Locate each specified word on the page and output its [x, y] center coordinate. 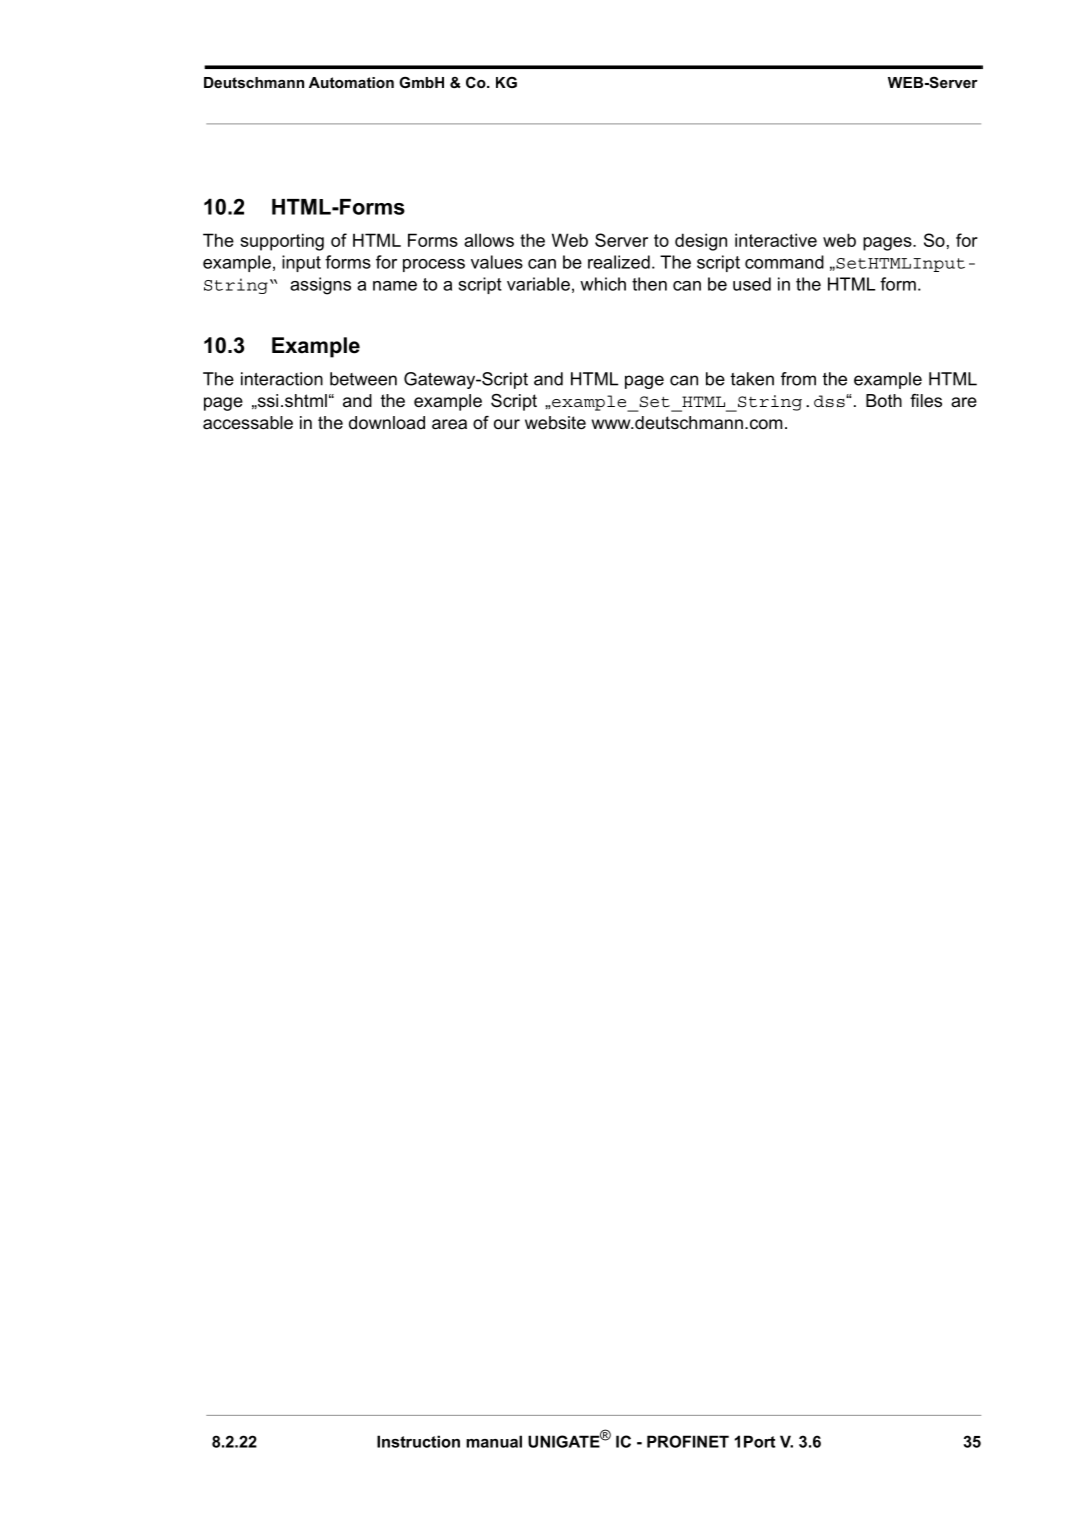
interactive [776, 240]
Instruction [418, 1441]
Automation [351, 82]
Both [884, 400]
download [387, 423]
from [798, 379]
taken [752, 379]
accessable [248, 423]
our [507, 424]
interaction [282, 379]
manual [494, 1441]
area [449, 424]
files [926, 401]
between [363, 379]
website [555, 422]
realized [619, 262]
